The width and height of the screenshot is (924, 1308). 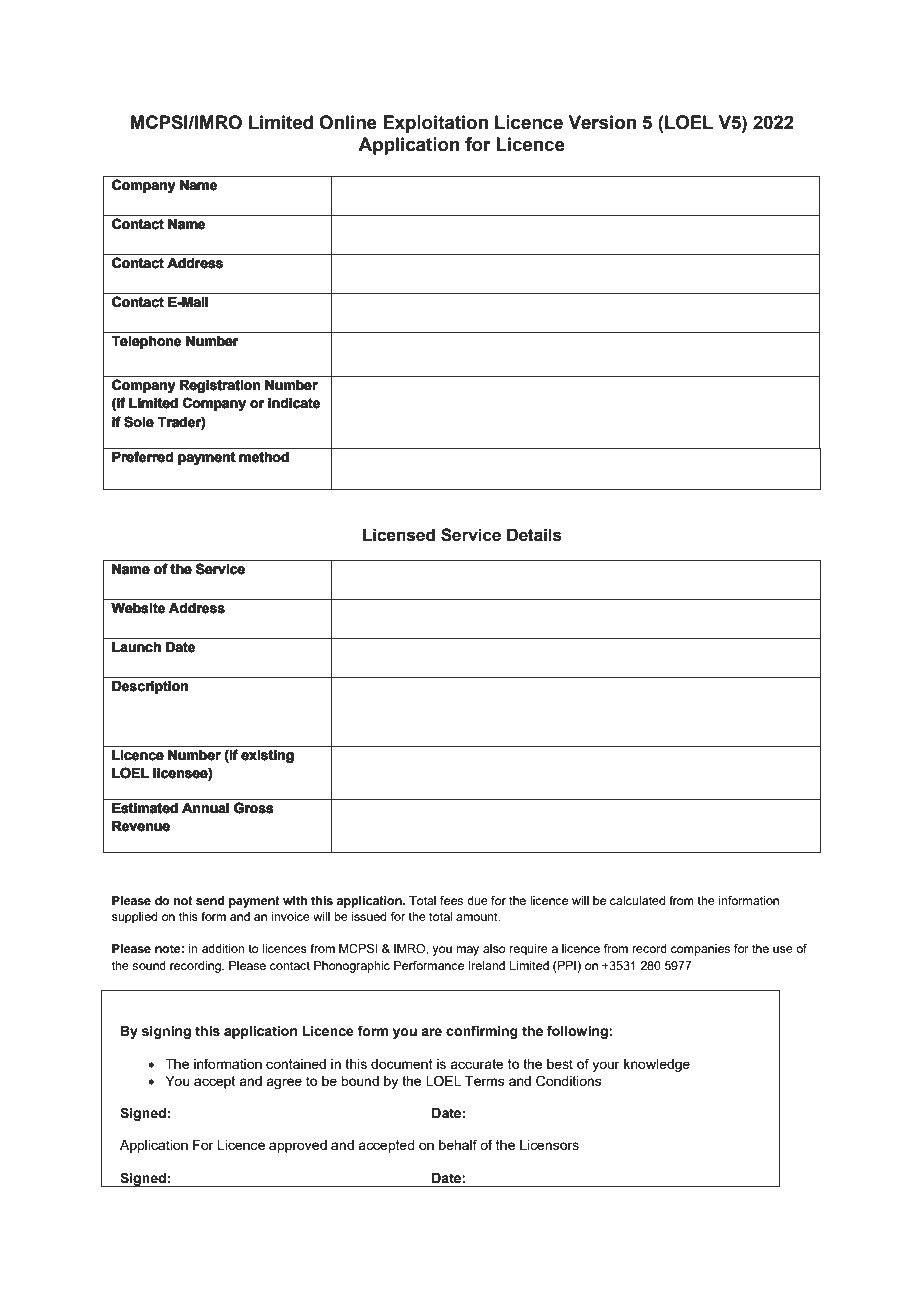 What do you see at coordinates (637, 900) in the screenshot?
I see `calculated` at bounding box center [637, 900].
